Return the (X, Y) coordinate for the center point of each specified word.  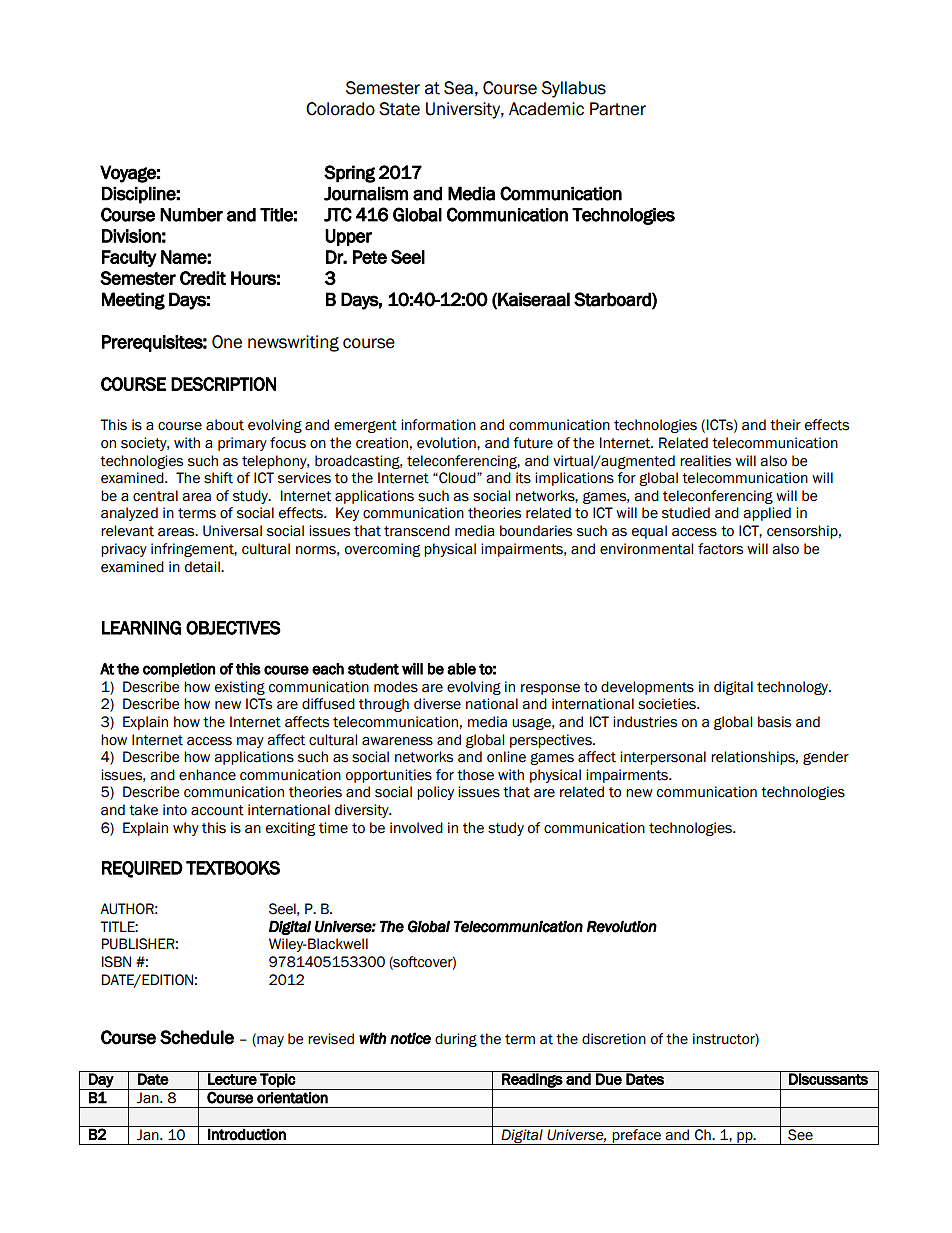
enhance (207, 775)
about (225, 425)
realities (705, 461)
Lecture (232, 1078)
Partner (618, 109)
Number (191, 215)
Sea (458, 88)
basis (774, 722)
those (475, 775)
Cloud (457, 478)
